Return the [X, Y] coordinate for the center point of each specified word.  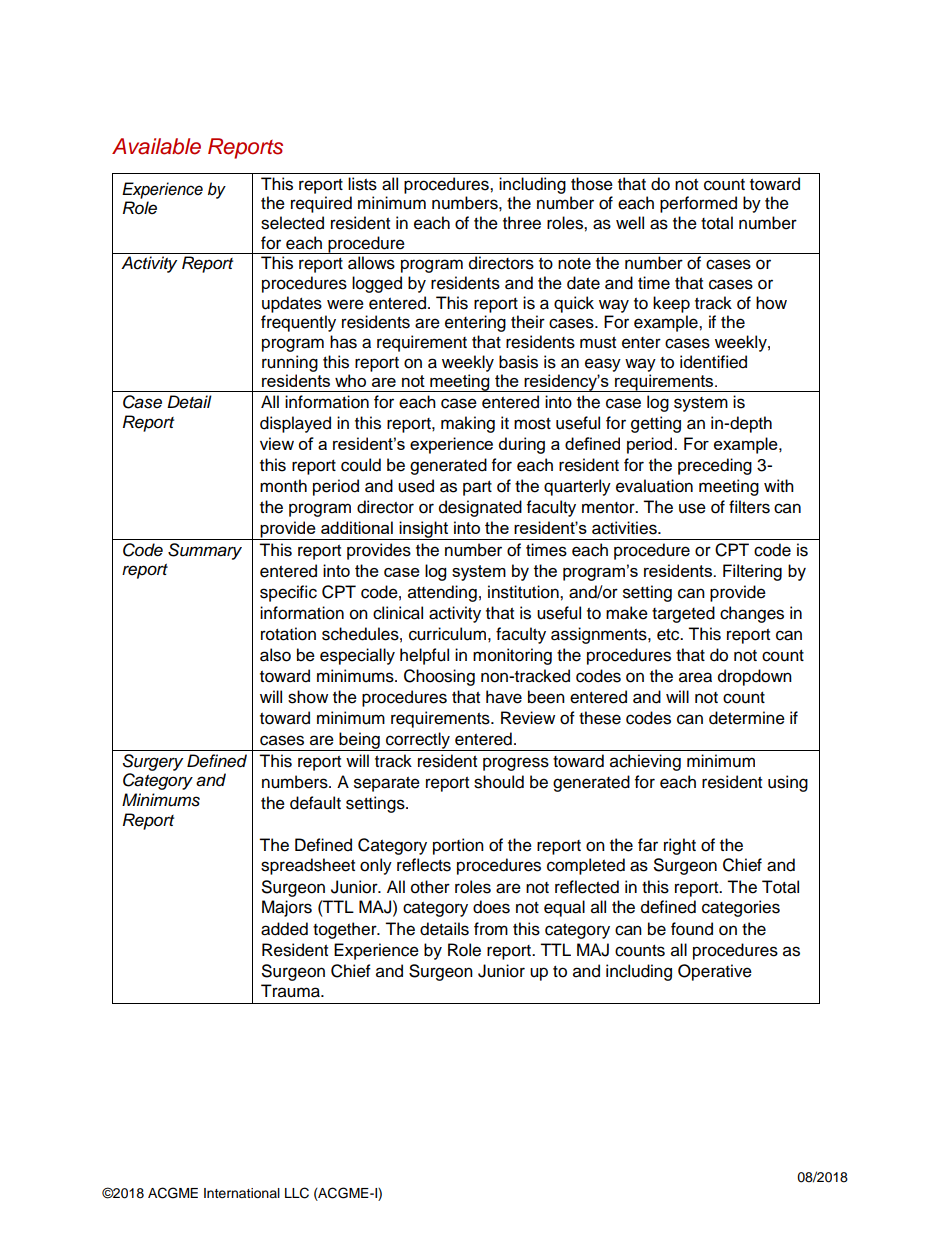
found [692, 929]
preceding [715, 466]
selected [292, 223]
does [491, 907]
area [695, 677]
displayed [295, 424]
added [284, 929]
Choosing [439, 677]
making [468, 424]
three [522, 223]
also [275, 655]
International [242, 1193]
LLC [297, 1193]
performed [698, 204]
